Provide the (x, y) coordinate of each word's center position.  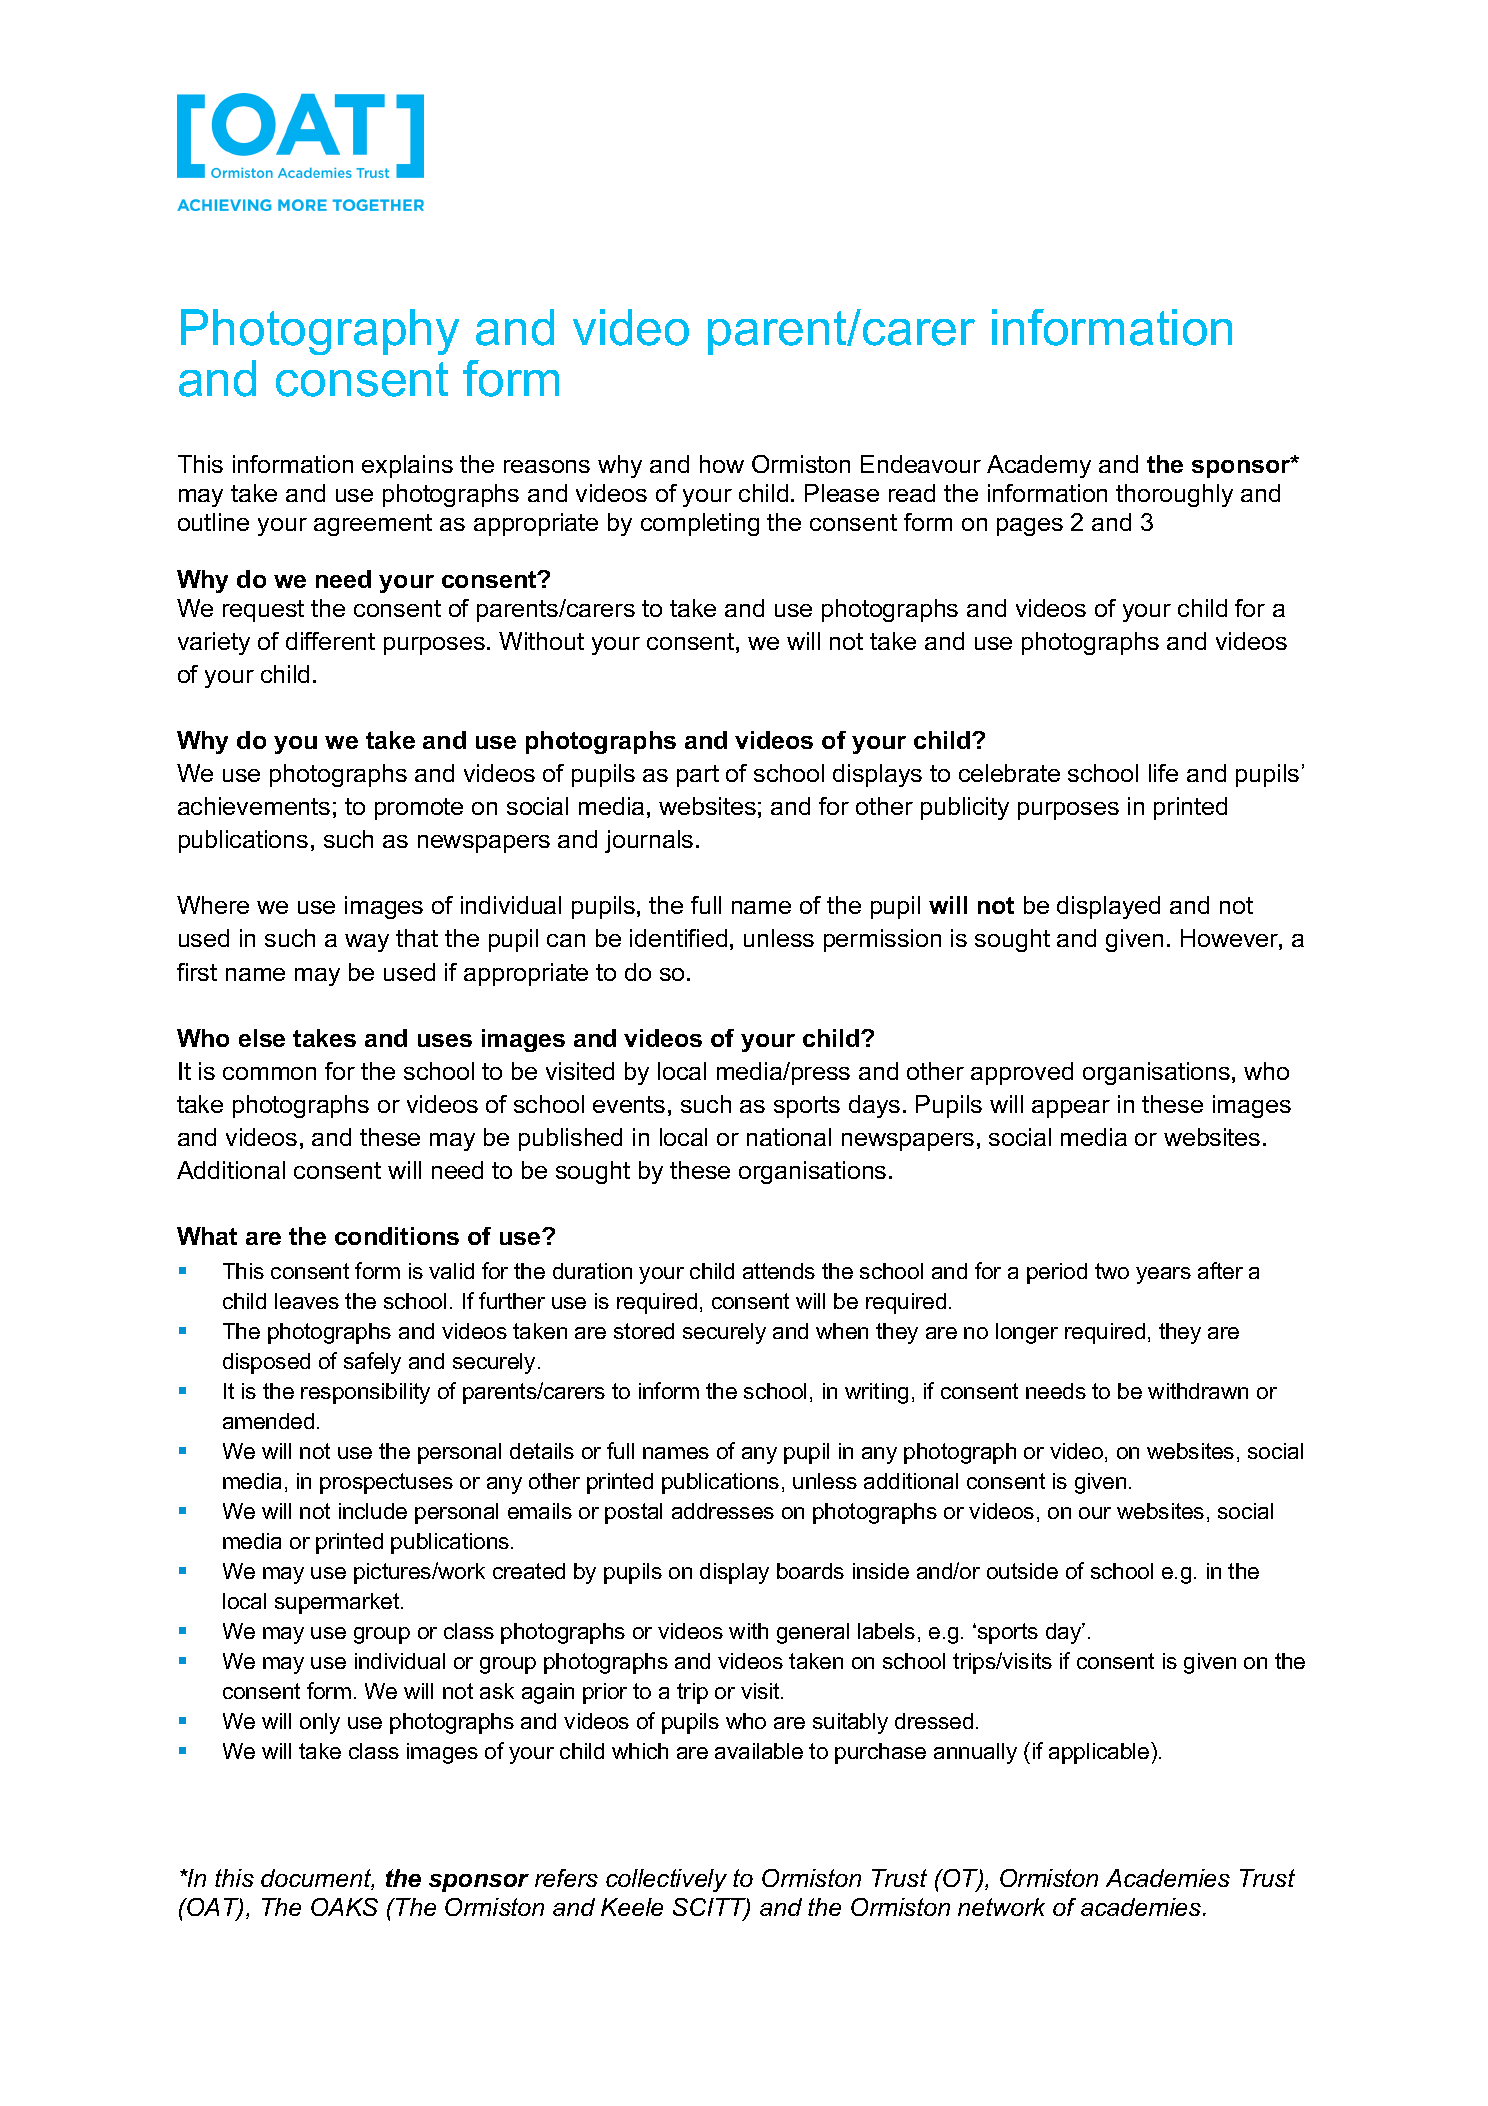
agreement (373, 525)
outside (1022, 1571)
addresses (723, 1511)
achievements (254, 806)
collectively (666, 1880)
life (1163, 773)
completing (700, 524)
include (373, 1511)
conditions (397, 1236)
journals (649, 841)
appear (1071, 1109)
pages (1030, 527)
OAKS (344, 1907)
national (789, 1137)
